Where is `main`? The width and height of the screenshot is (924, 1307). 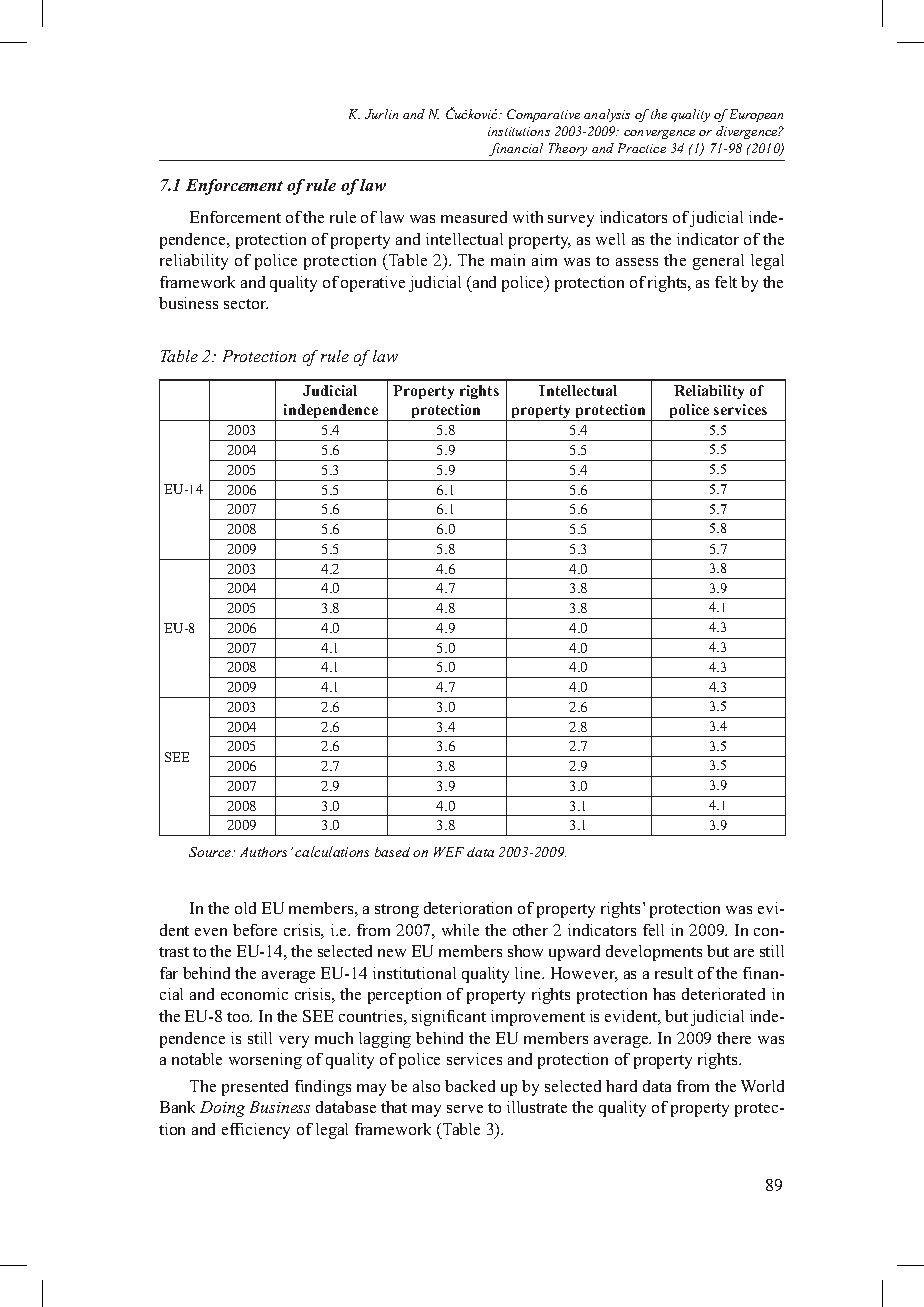 main is located at coordinates (508, 260).
